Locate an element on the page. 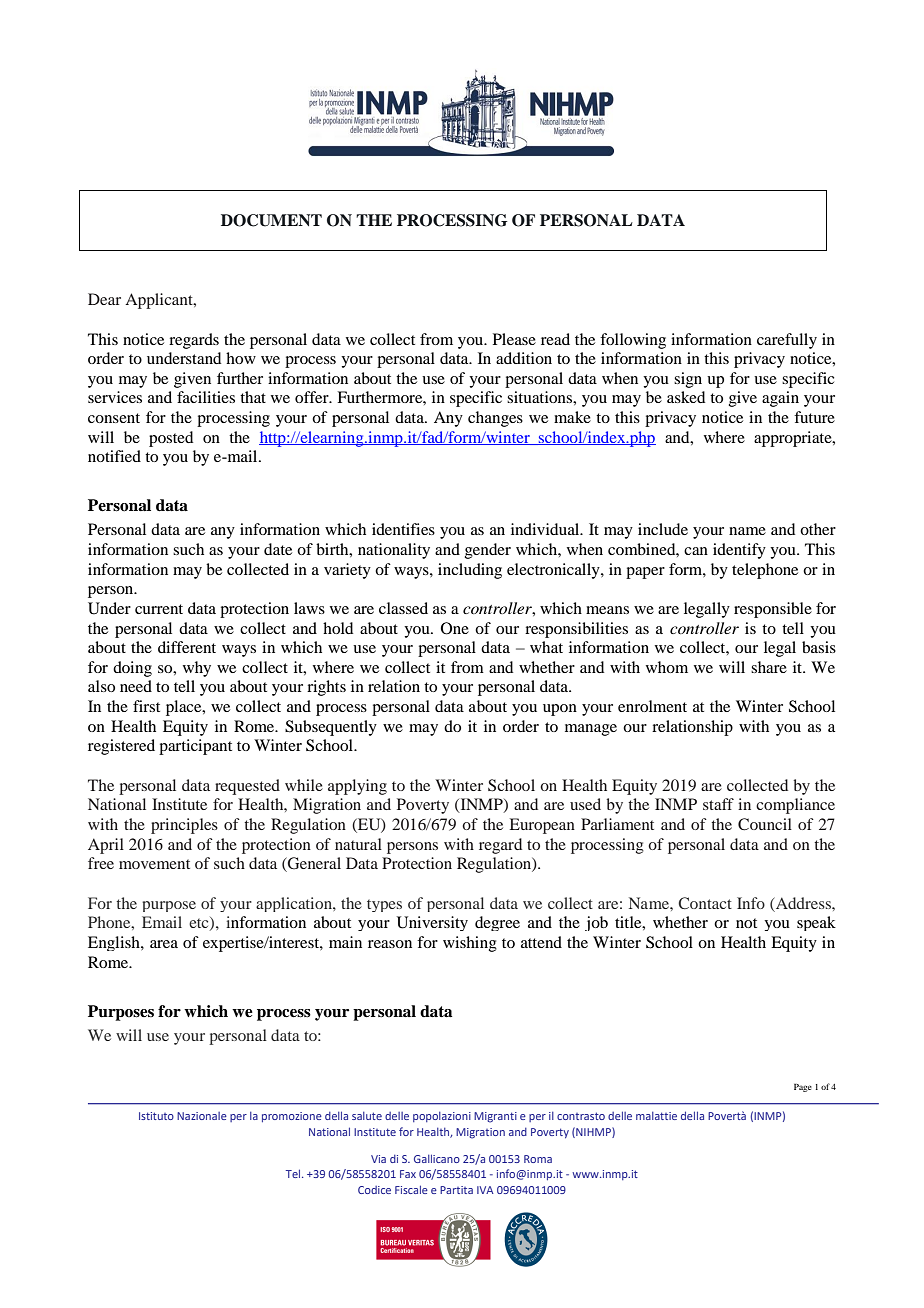  Nazionale is located at coordinates (202, 1116).
